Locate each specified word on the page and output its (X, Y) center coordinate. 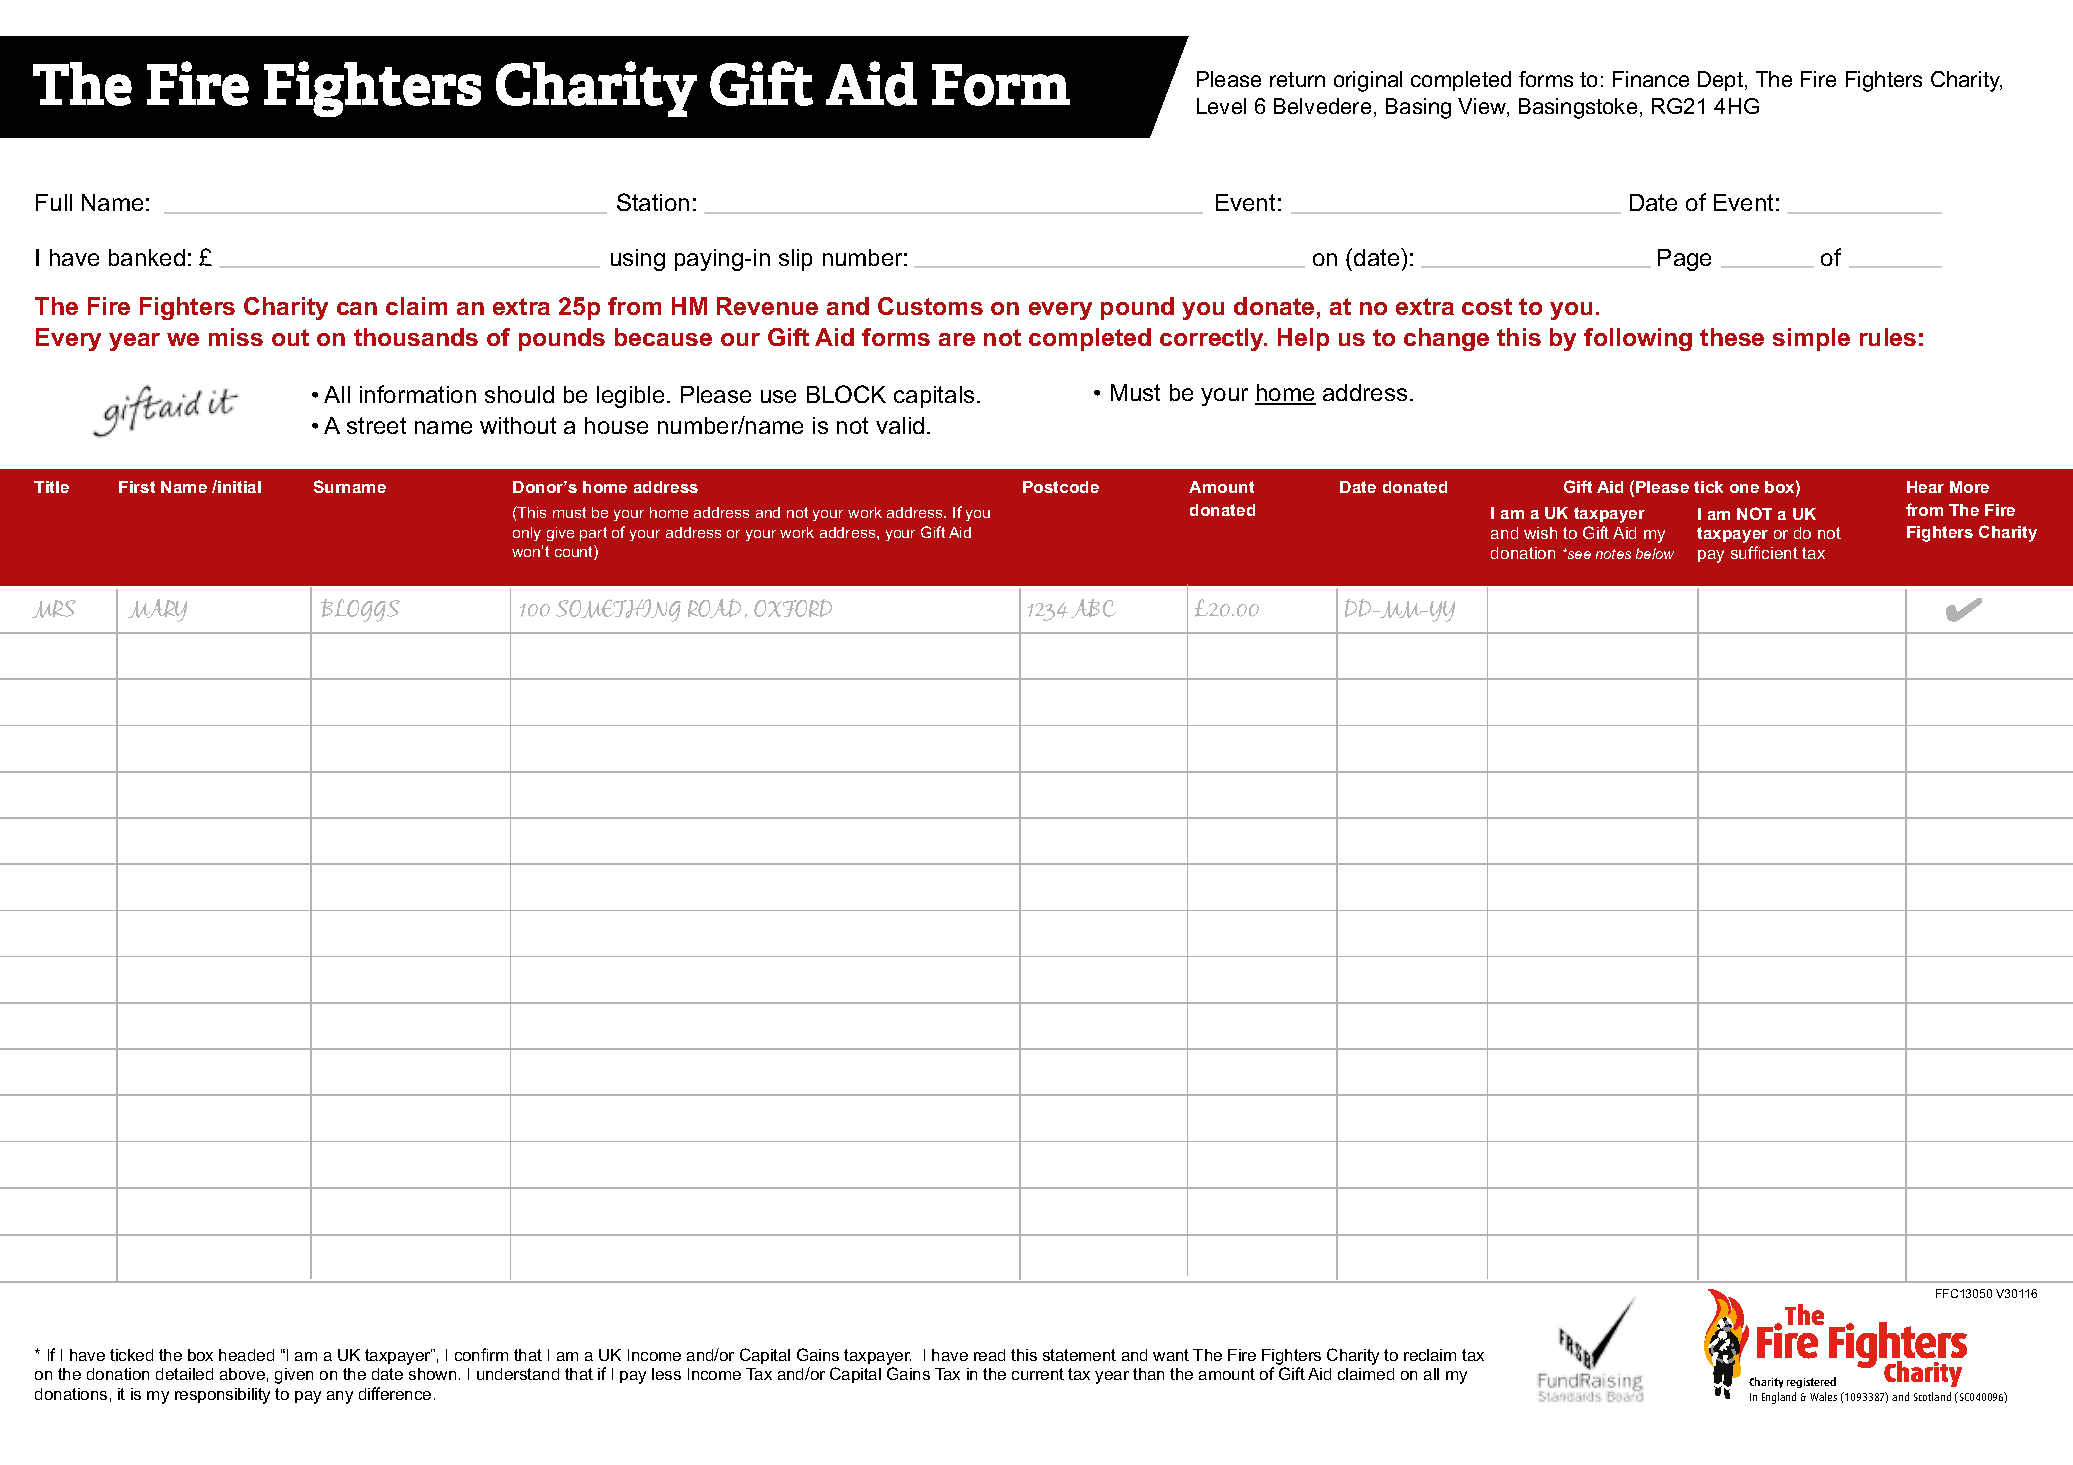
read (989, 1355)
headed (246, 1355)
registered (1811, 1382)
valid (900, 425)
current (1038, 1374)
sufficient (1764, 552)
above (242, 1374)
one (1744, 488)
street (376, 425)
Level (1221, 106)
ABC (1093, 608)
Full (54, 202)
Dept (1722, 81)
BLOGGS (360, 610)
